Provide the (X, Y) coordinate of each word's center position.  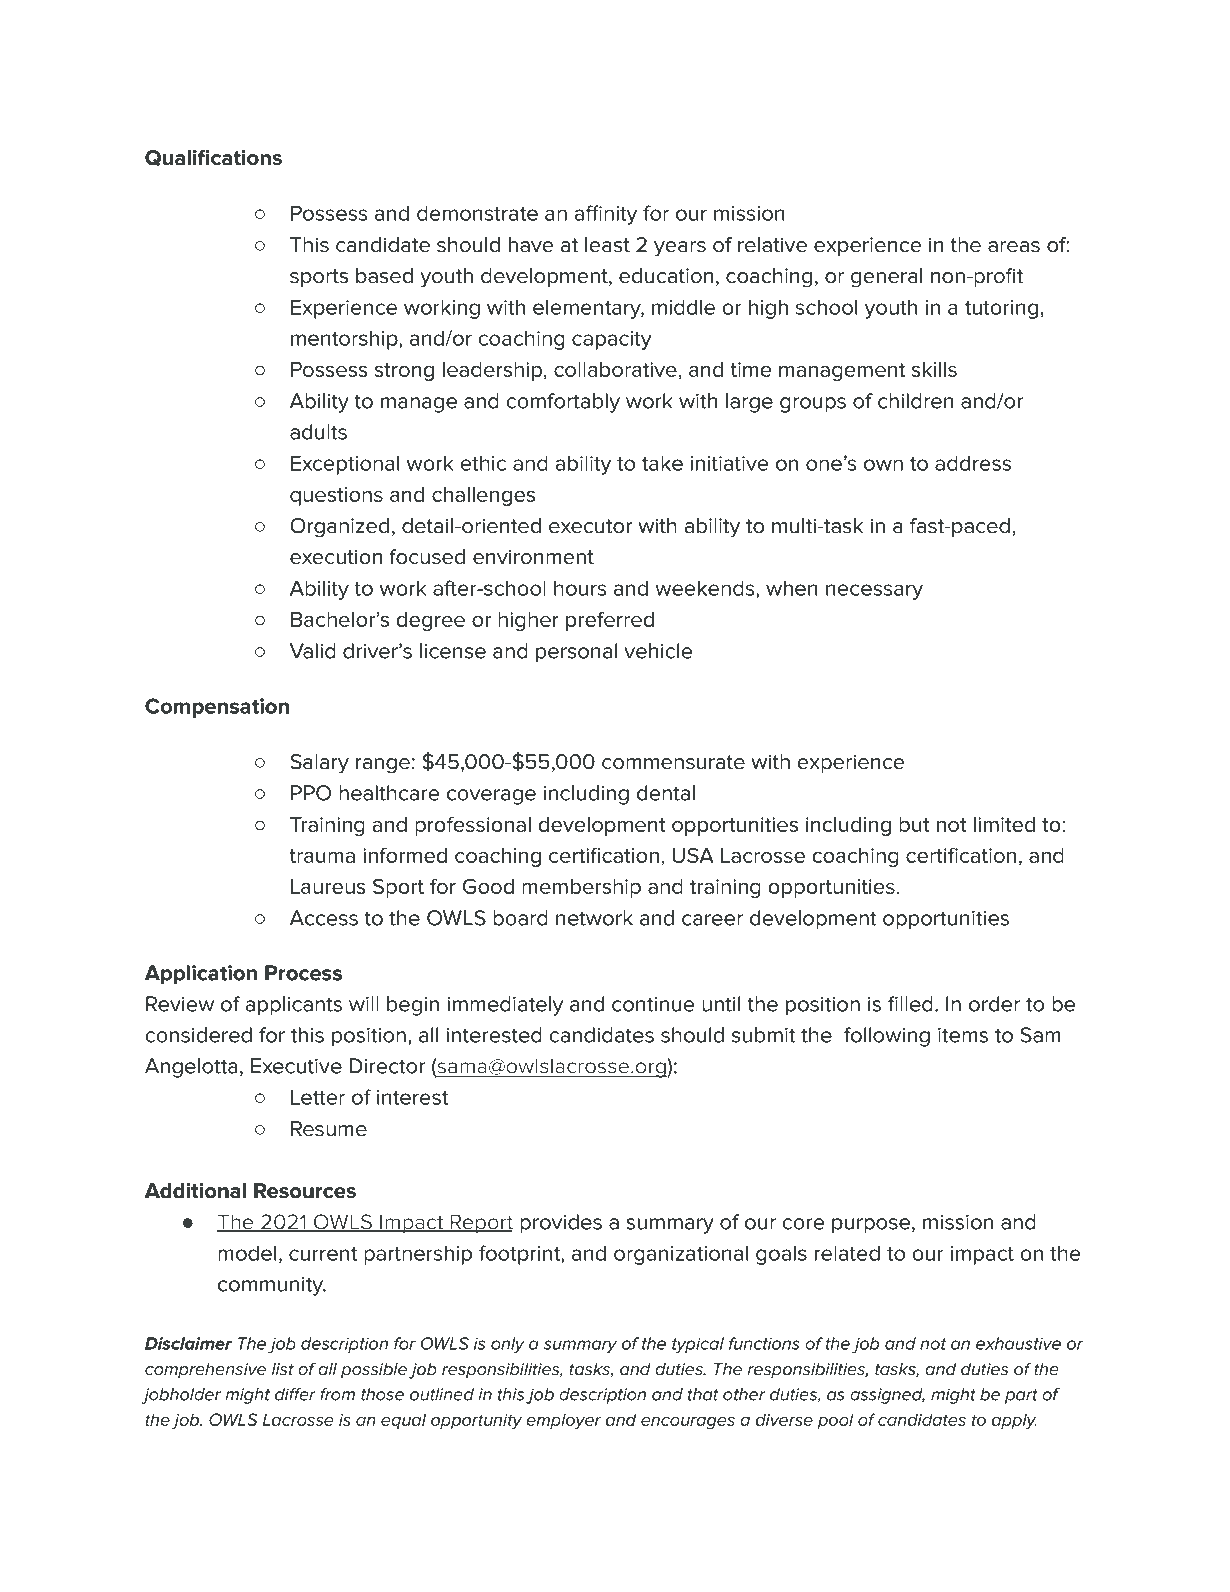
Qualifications (213, 158)
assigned (887, 1396)
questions (336, 496)
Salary (319, 764)
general (886, 278)
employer (563, 1421)
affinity (606, 215)
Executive (296, 1066)
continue (653, 1004)
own (883, 465)
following (887, 1037)
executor (590, 526)
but (914, 824)
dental (666, 793)
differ (295, 1394)
